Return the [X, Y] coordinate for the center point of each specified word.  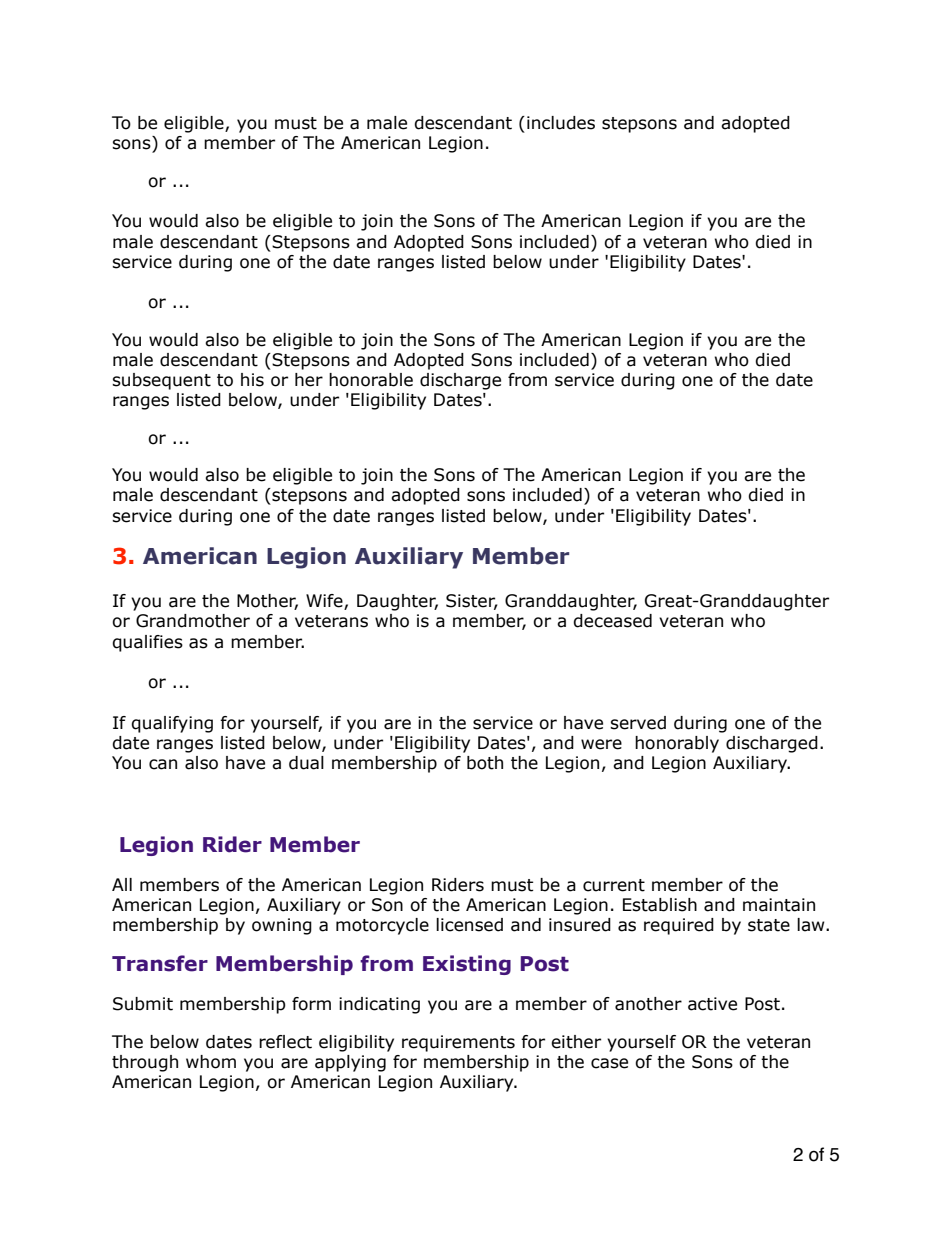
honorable [371, 380]
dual [306, 763]
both [485, 763]
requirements [458, 1043]
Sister [472, 602]
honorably [677, 744]
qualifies [147, 643]
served [638, 723]
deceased [612, 621]
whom [211, 1062]
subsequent [161, 381]
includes [561, 123]
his [252, 380]
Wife [325, 602]
